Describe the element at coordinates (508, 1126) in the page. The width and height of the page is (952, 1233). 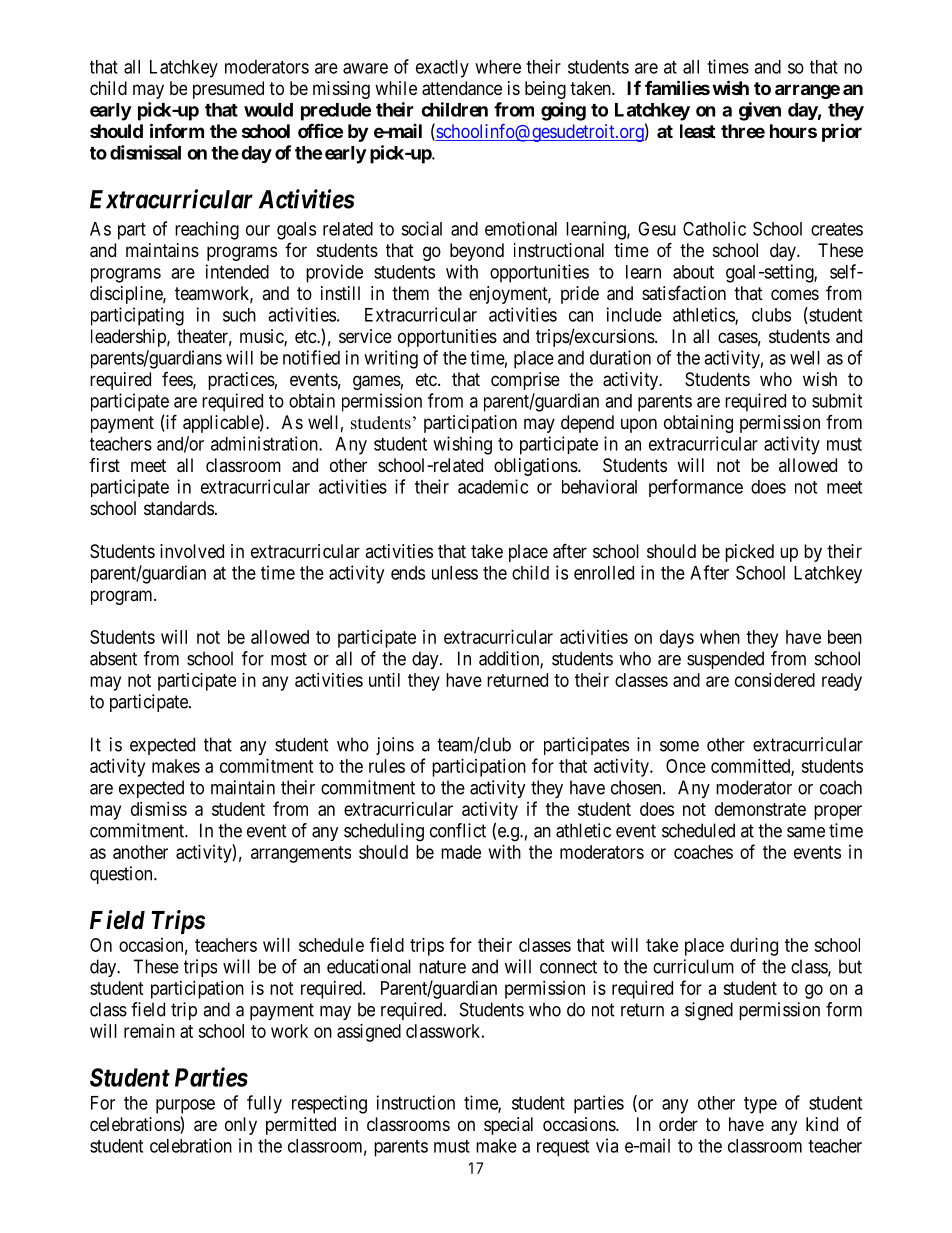
I see `special` at that location.
